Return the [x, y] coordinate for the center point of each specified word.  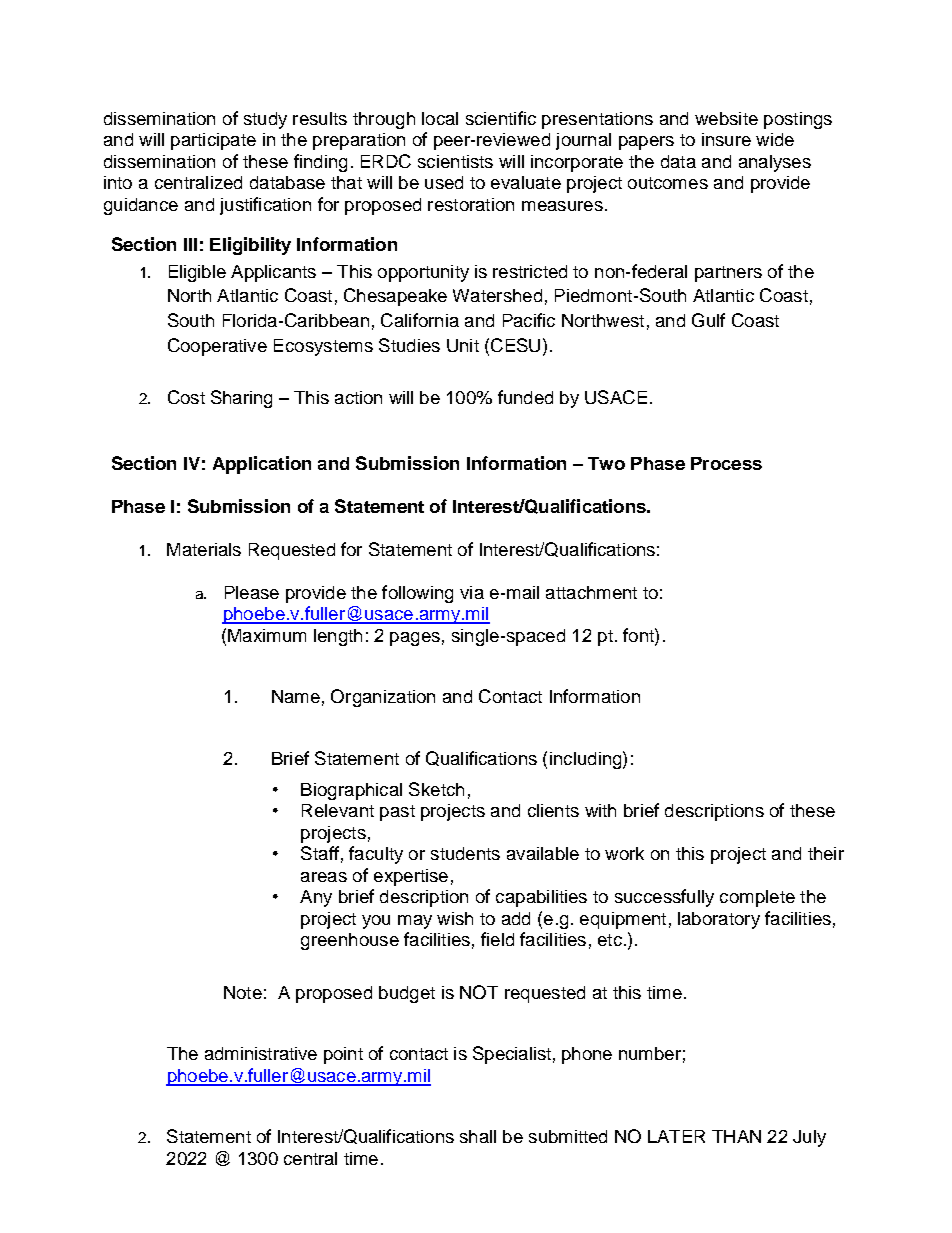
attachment [591, 592]
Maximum [267, 635]
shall [478, 1136]
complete [757, 898]
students [465, 853]
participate [213, 141]
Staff [320, 853]
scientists [455, 161]
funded [525, 397]
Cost [186, 397]
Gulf [708, 320]
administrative [261, 1053]
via [472, 592]
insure [726, 139]
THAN [736, 1136]
